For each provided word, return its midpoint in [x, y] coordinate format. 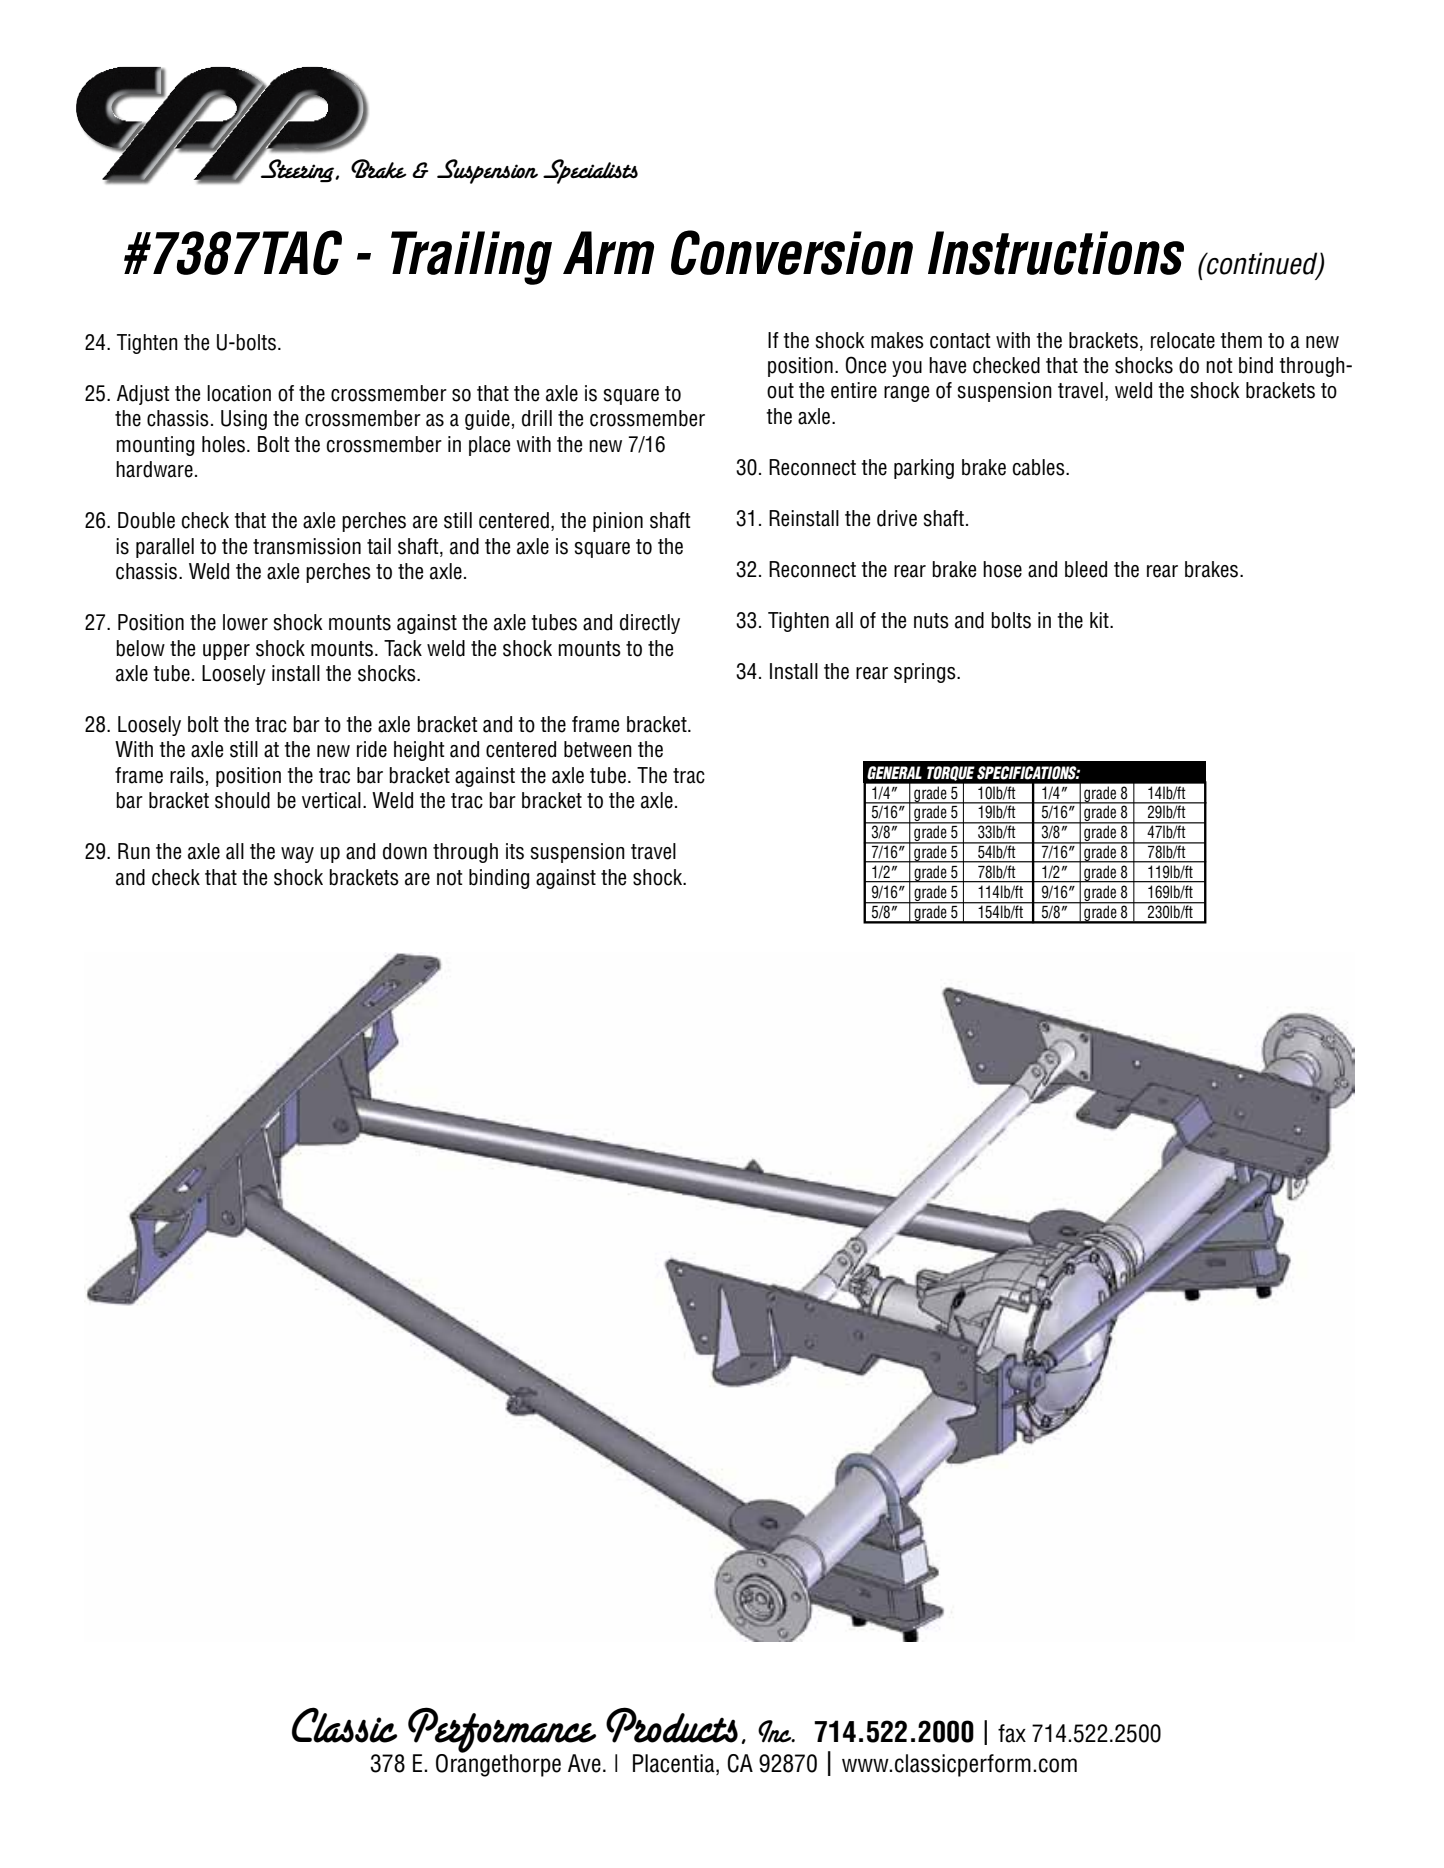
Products [672, 1725]
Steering [298, 169]
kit [1100, 620]
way [297, 855]
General [894, 773]
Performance [502, 1731]
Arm [608, 252]
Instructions [1056, 253]
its [515, 851]
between [598, 749]
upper [226, 652]
